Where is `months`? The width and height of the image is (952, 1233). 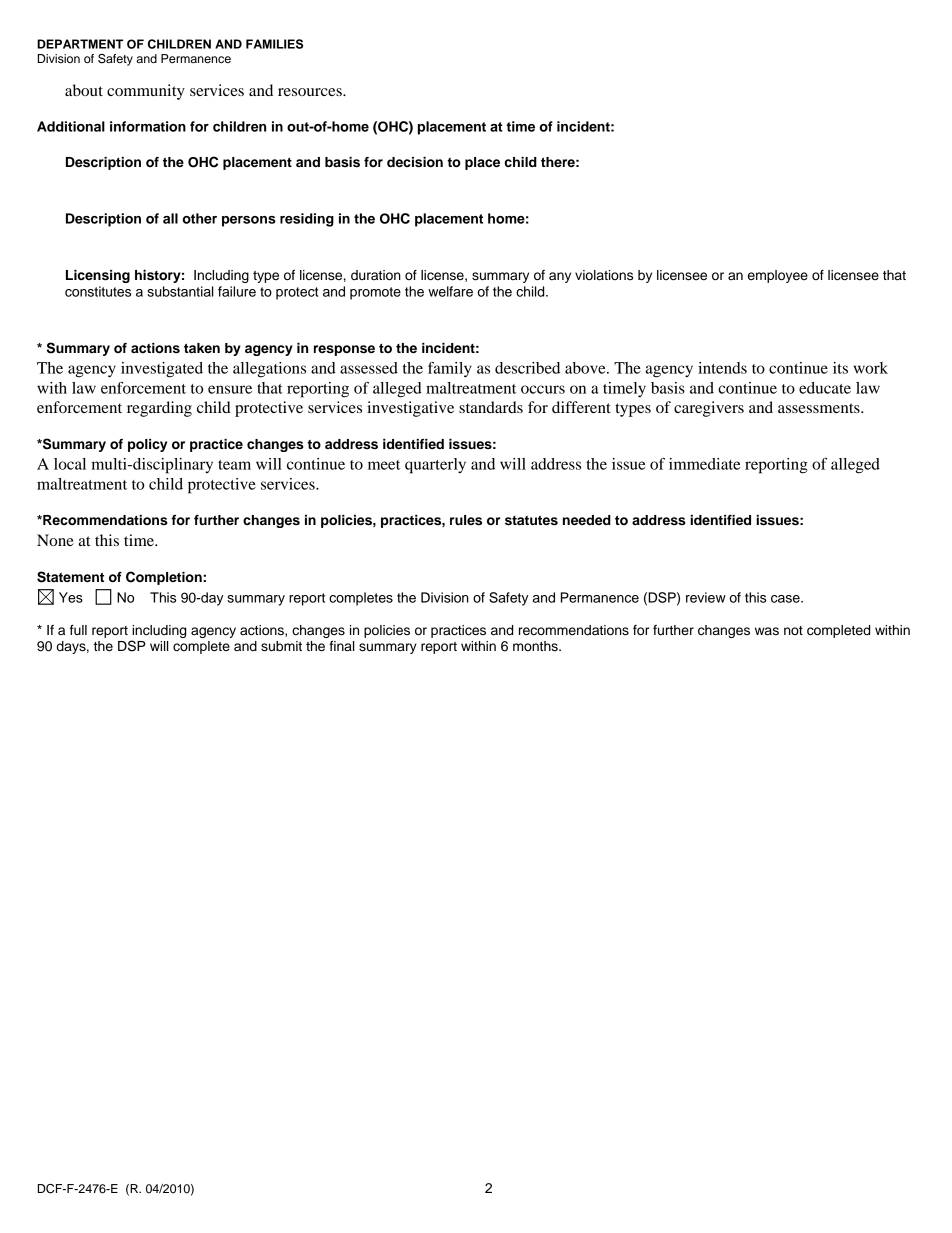 months is located at coordinates (536, 646).
